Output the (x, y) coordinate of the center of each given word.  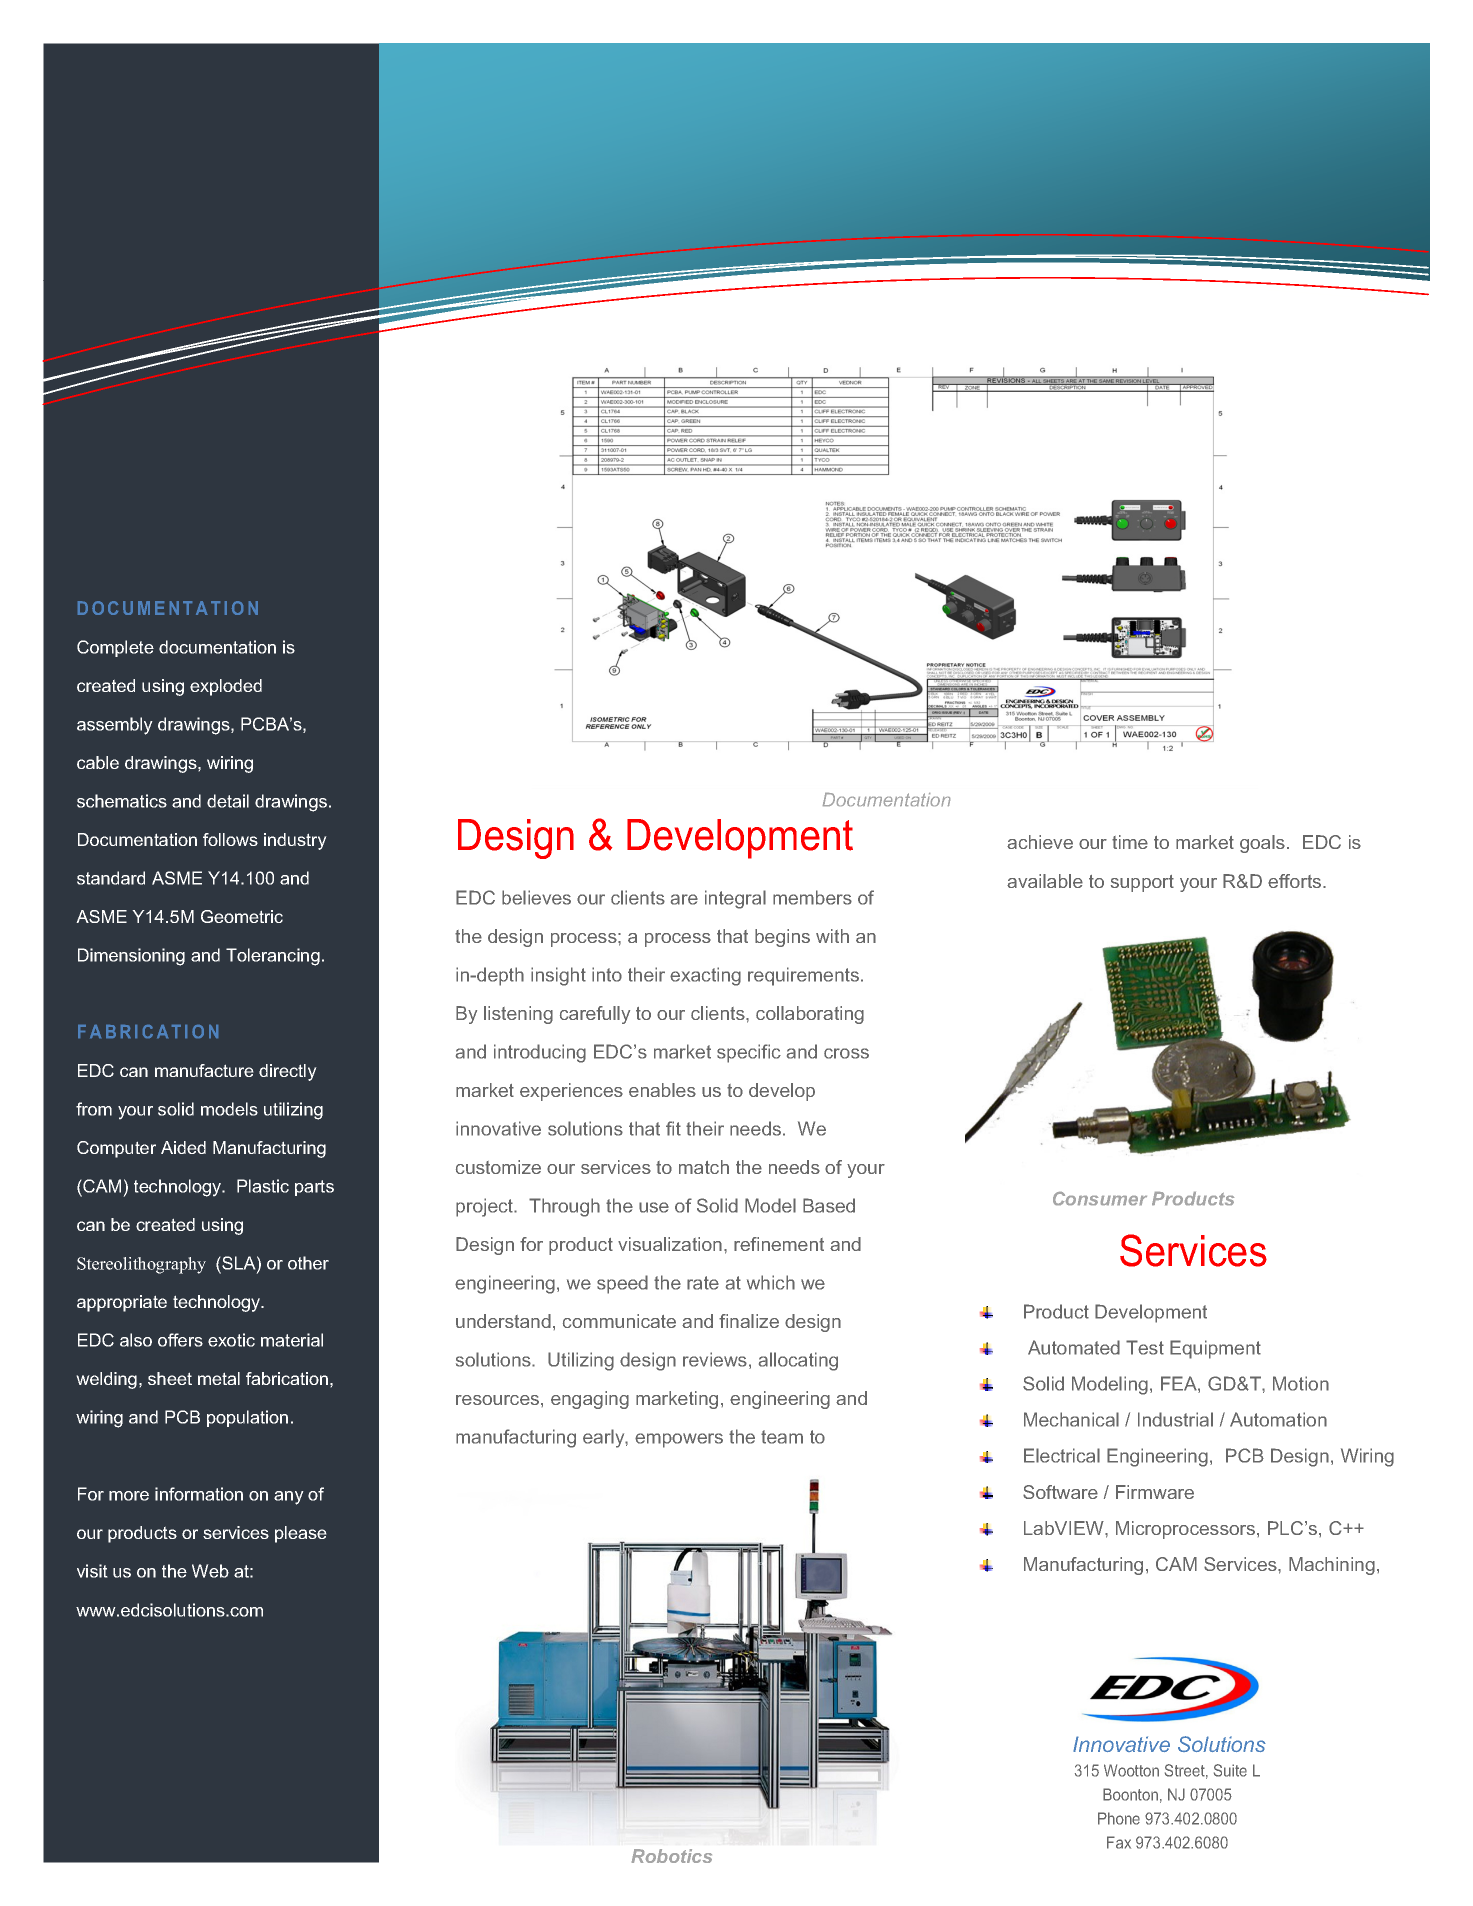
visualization (670, 1244)
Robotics (672, 1856)
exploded (226, 687)
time (1130, 842)
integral (735, 899)
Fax (1119, 1842)
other (308, 1263)
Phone (1119, 1818)
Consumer (1100, 1198)
